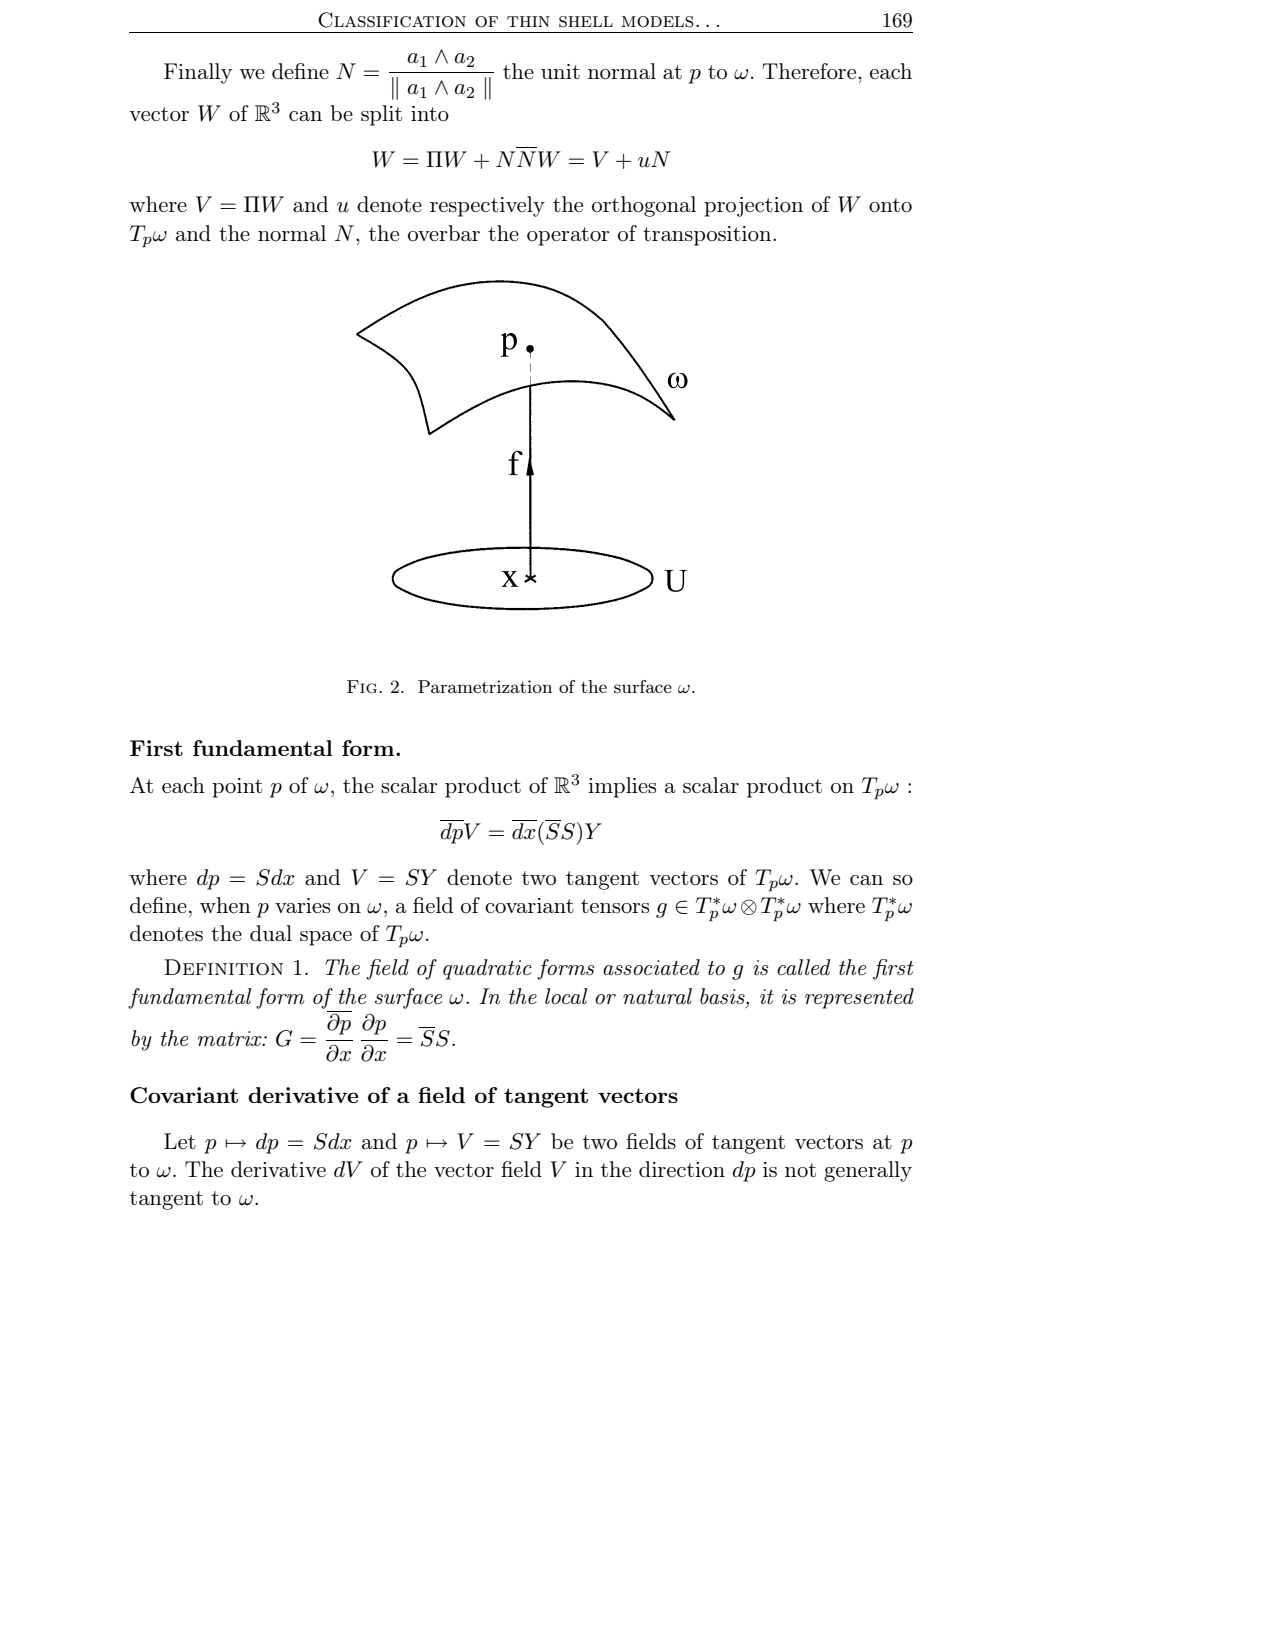 Image resolution: width=1272 pixels, height=1646 pixels. Describe the element at coordinates (810, 71) in the screenshot. I see `Therefore` at that location.
